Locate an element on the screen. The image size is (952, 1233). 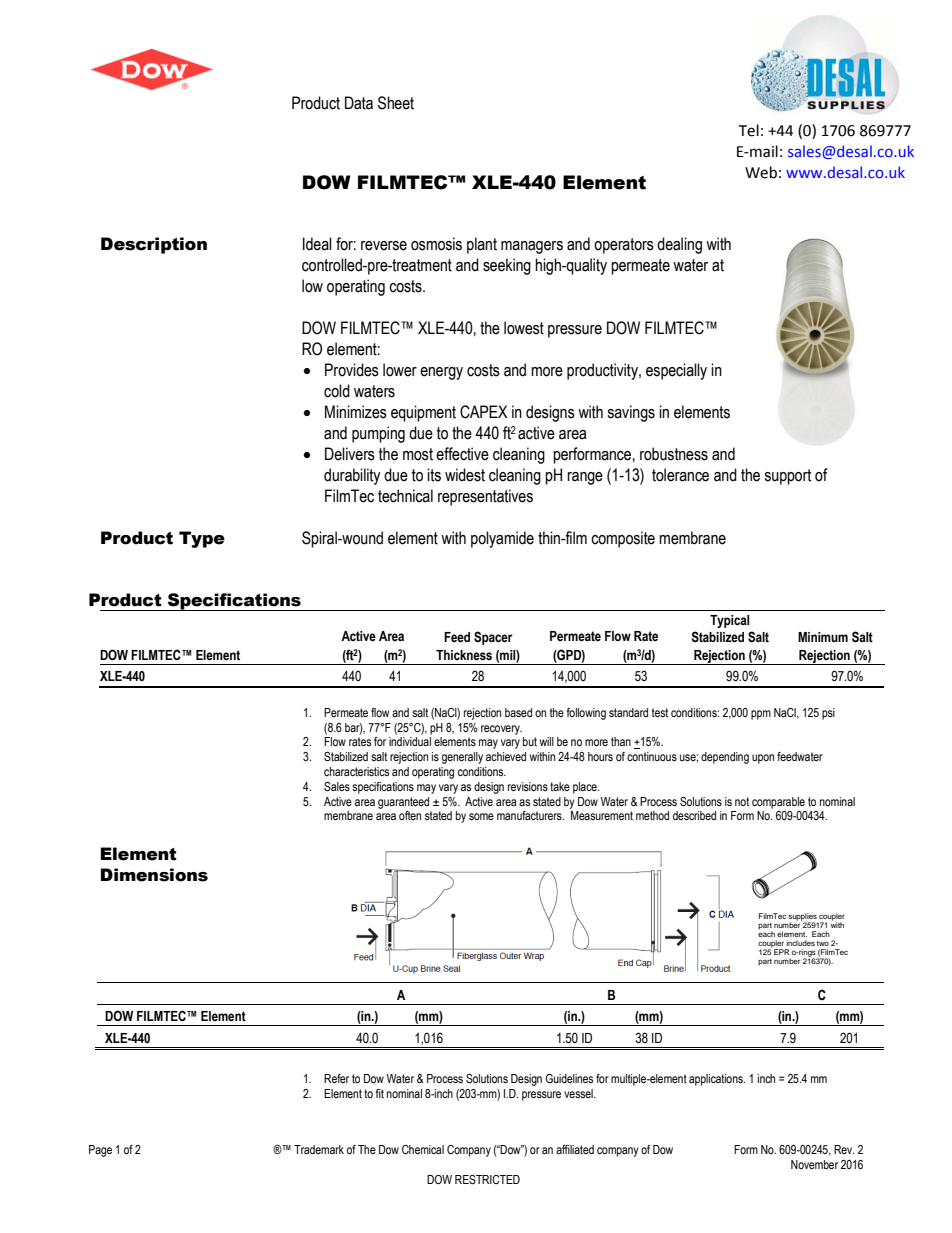
Description is located at coordinates (154, 245).
